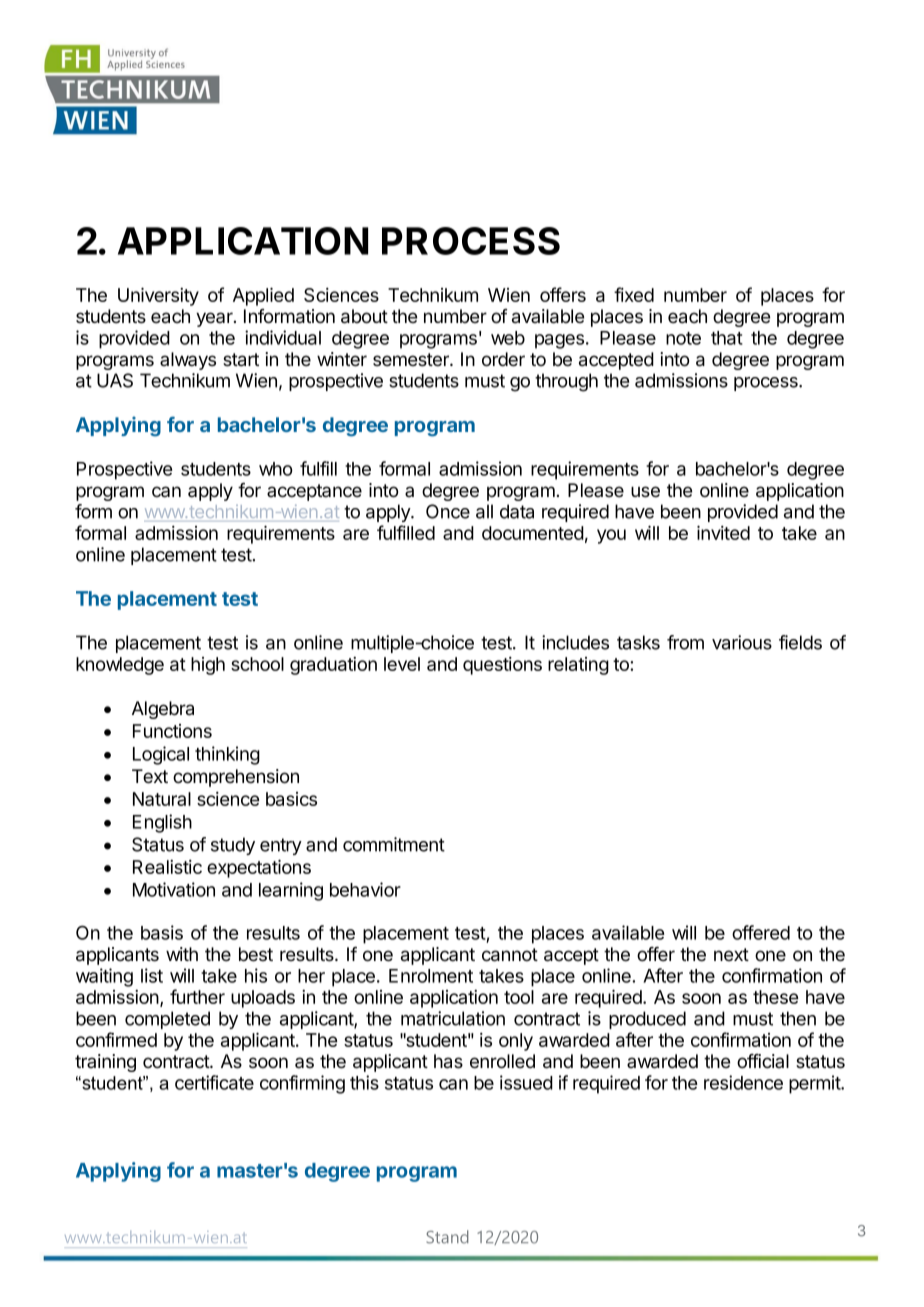 The height and width of the document is (1307, 924). I want to click on that, so click(727, 338).
